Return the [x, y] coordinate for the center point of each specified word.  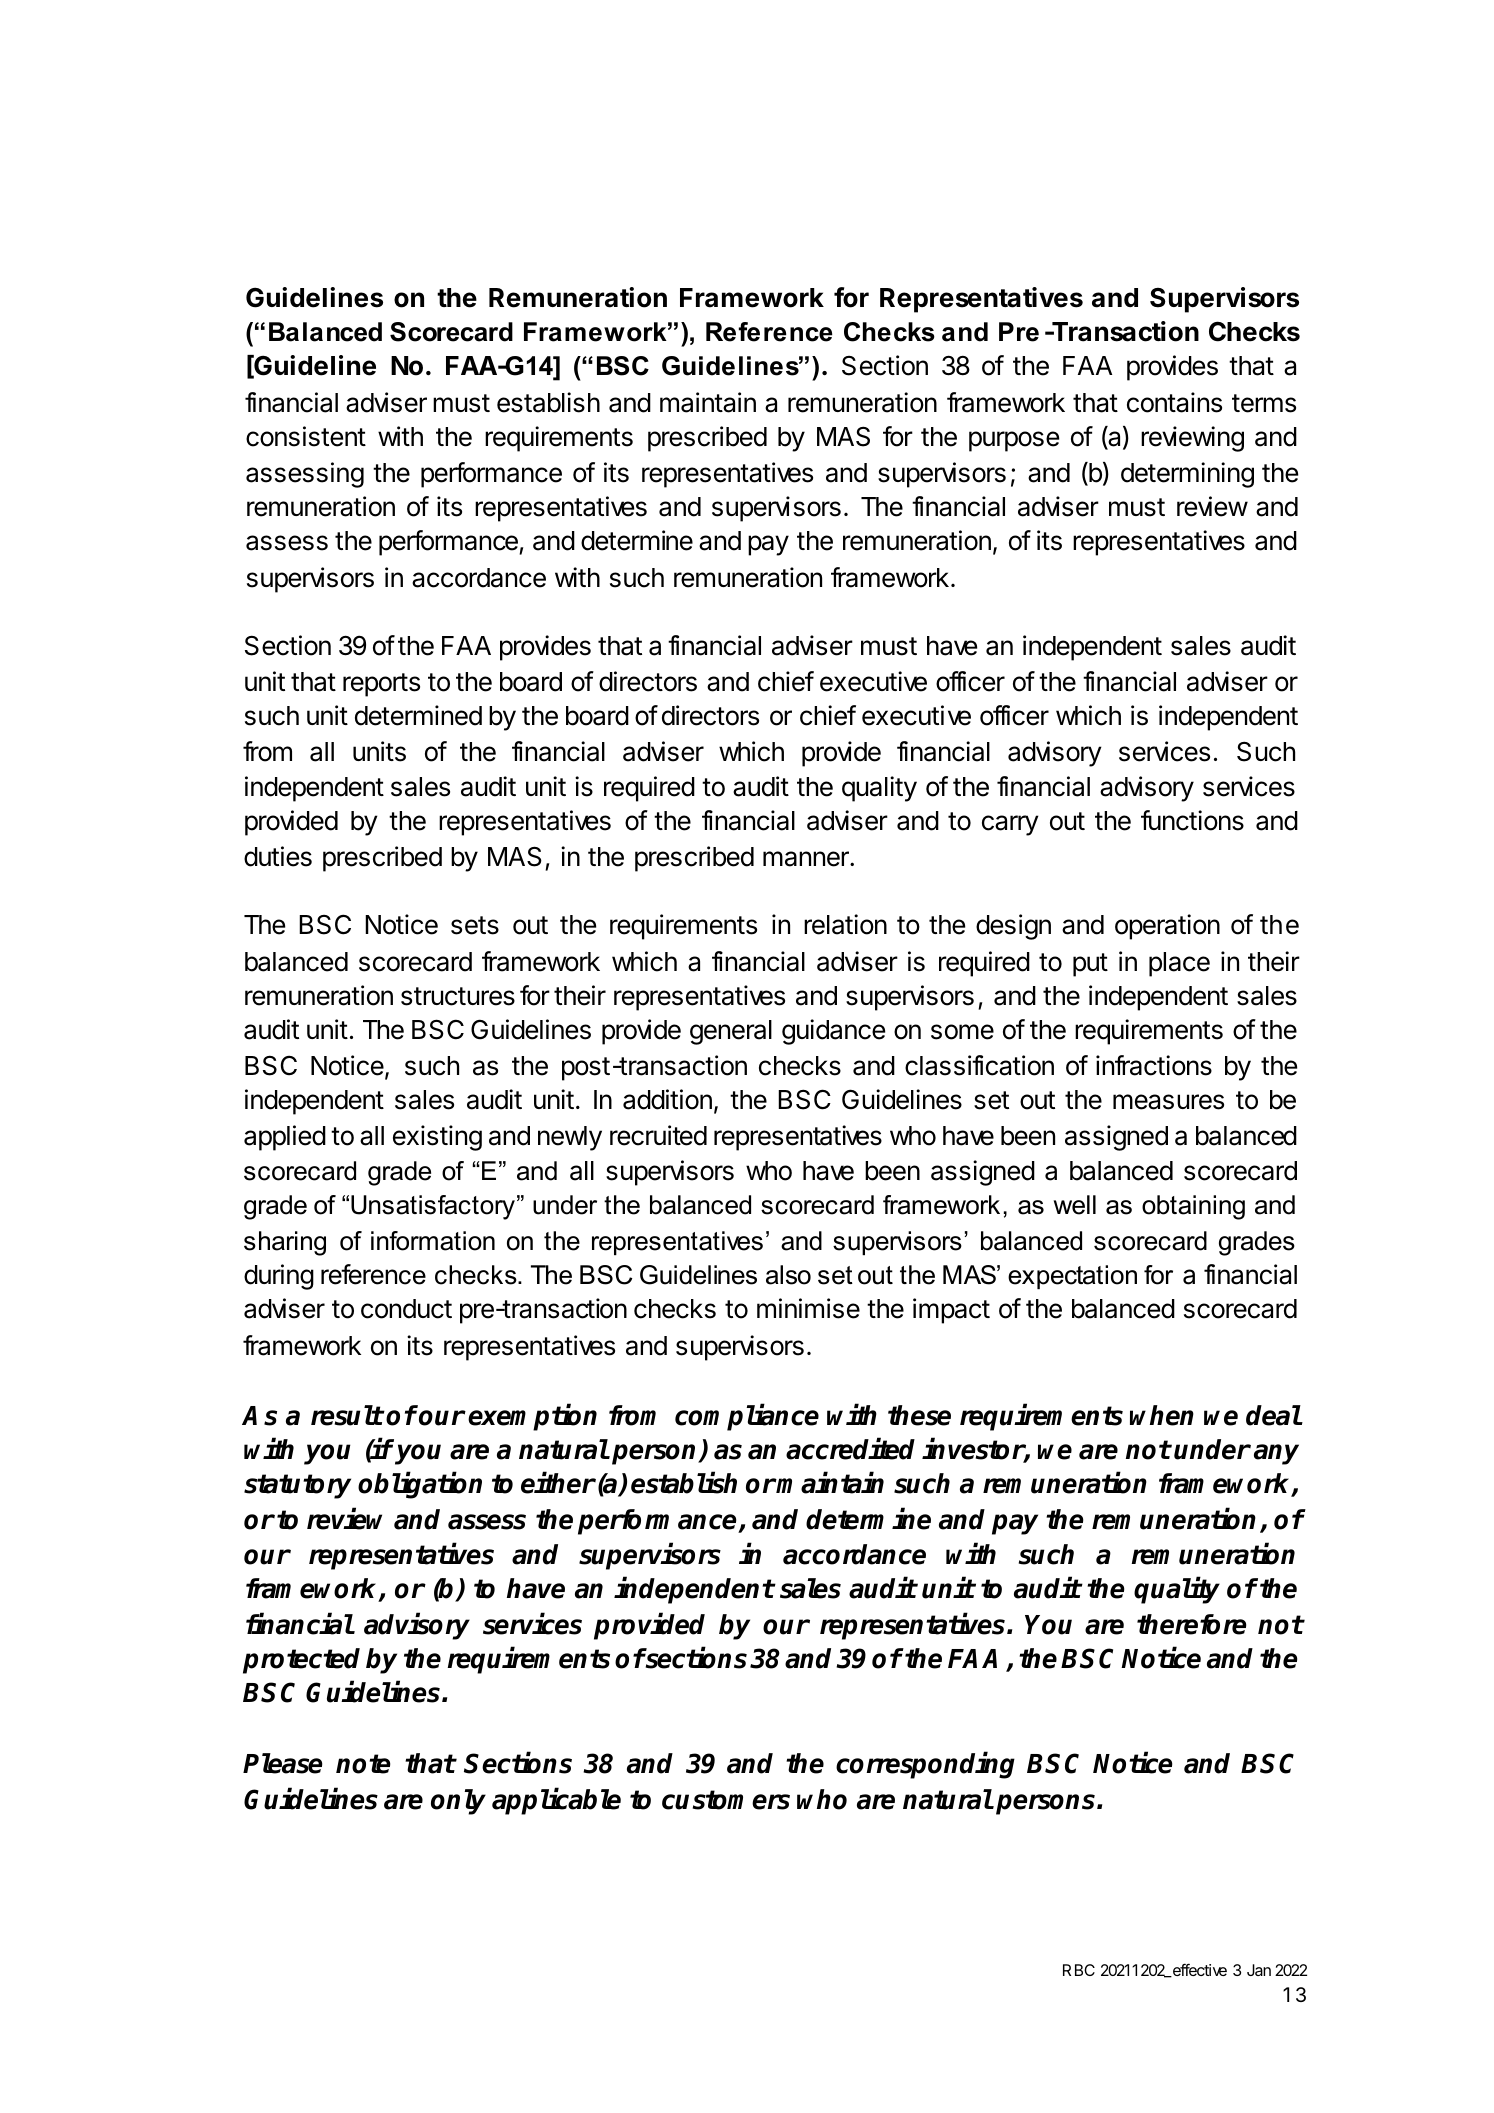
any [1276, 1454]
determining [1187, 475]
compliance [747, 1417]
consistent [306, 436]
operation [1167, 927]
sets [475, 925]
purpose [1014, 441]
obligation [420, 1485]
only [458, 1802]
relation [845, 924]
